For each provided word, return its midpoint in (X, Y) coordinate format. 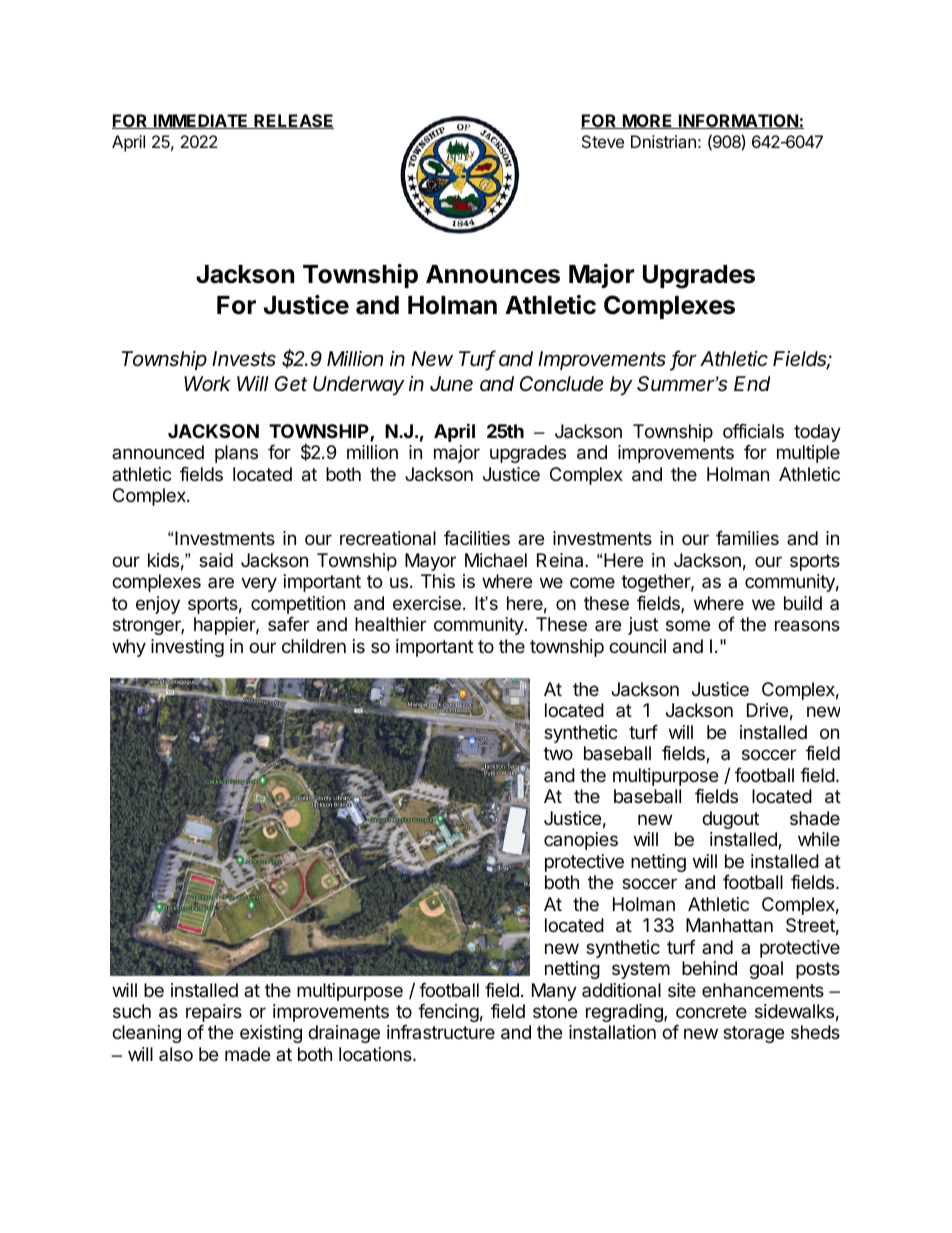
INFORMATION (738, 121)
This (438, 581)
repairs (214, 1013)
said (216, 560)
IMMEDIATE (201, 121)
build (803, 603)
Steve (603, 141)
